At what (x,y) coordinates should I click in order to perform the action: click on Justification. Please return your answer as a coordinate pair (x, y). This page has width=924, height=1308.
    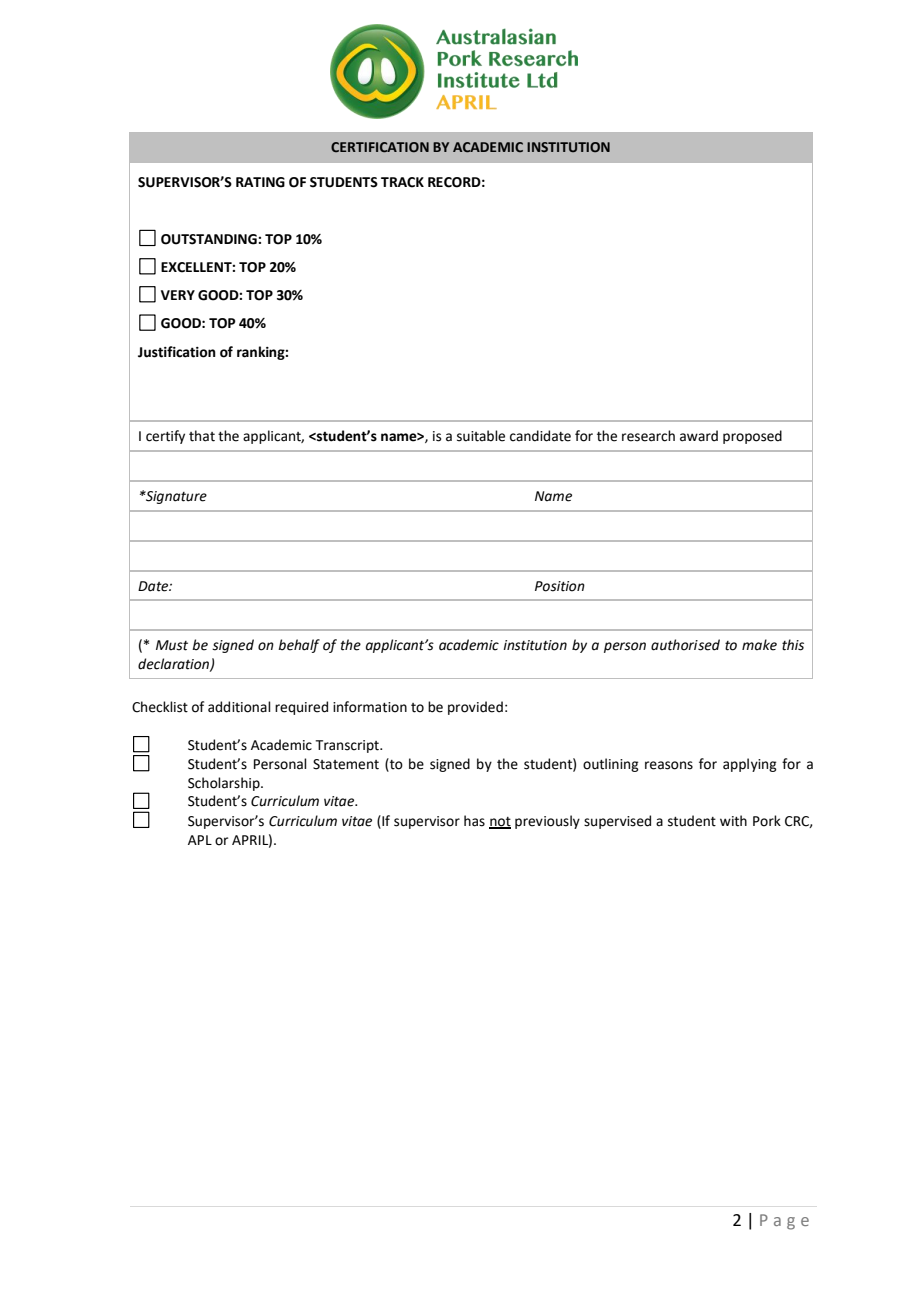
    Looking at the image, I should click on (177, 352).
